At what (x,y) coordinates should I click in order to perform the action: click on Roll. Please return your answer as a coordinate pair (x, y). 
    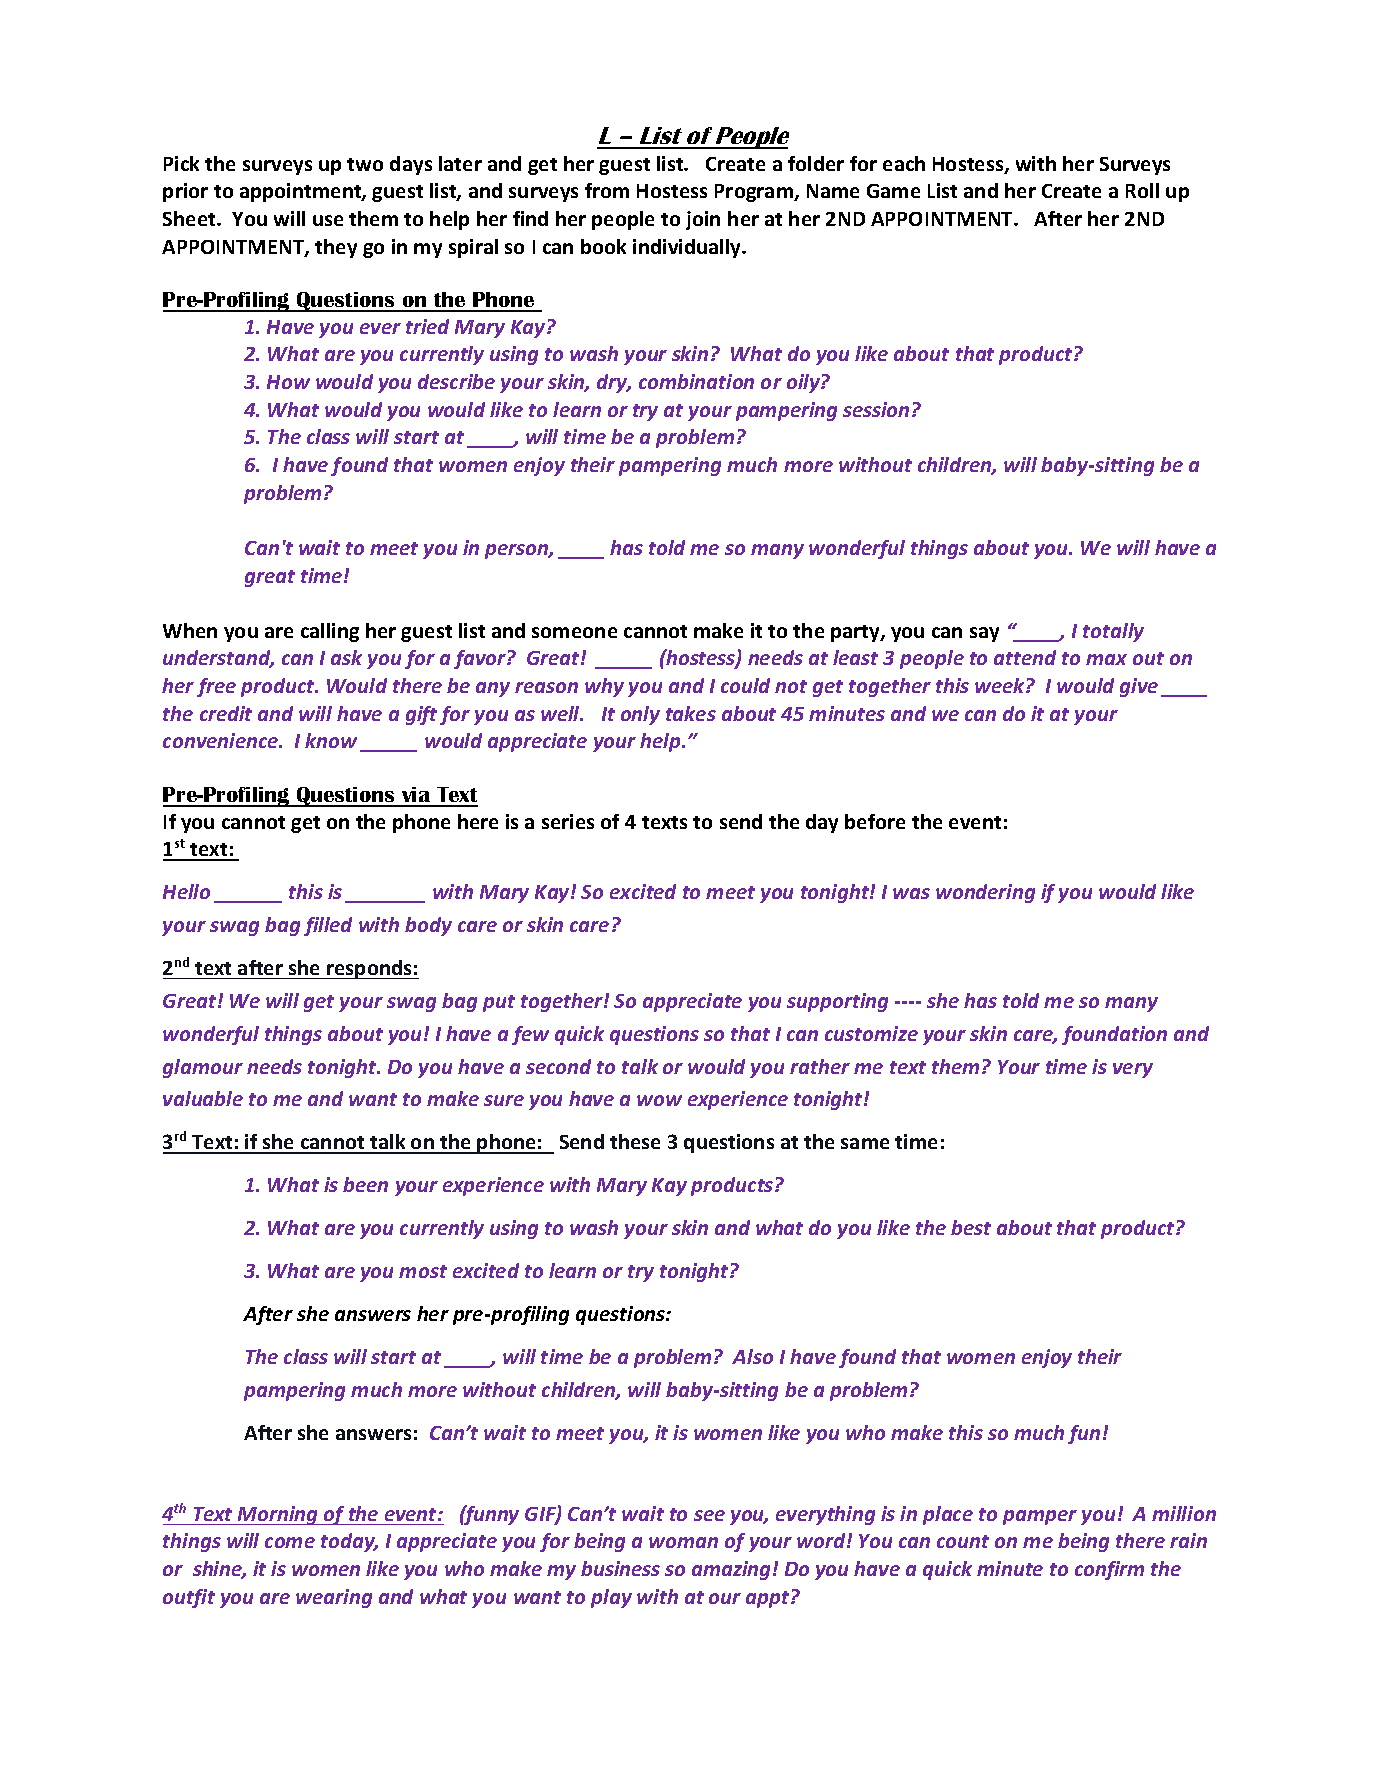
    Looking at the image, I should click on (1142, 190).
